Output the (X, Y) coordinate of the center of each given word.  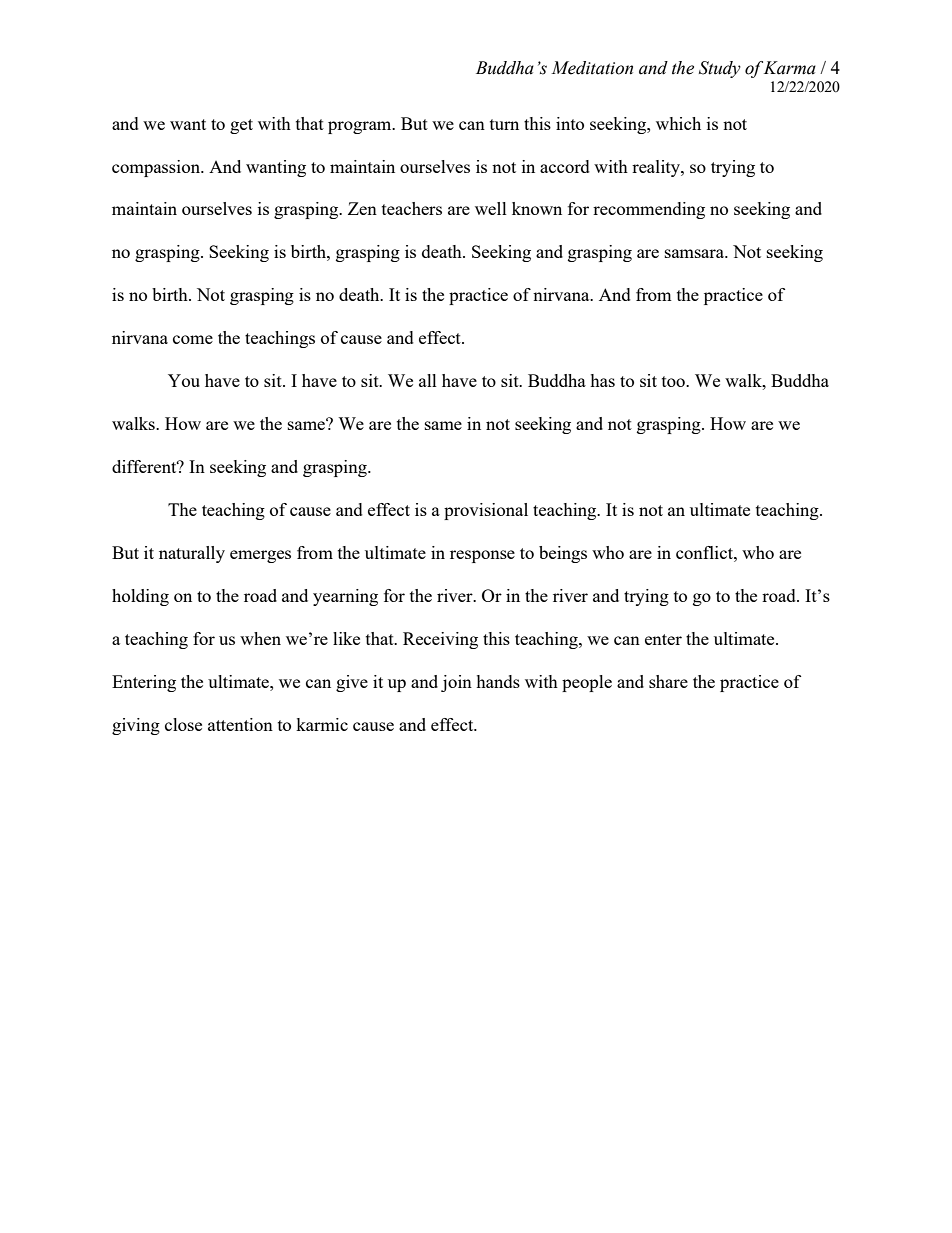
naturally (192, 554)
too (674, 381)
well (491, 208)
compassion (157, 168)
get (241, 126)
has (602, 380)
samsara (696, 253)
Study (720, 69)
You (184, 380)
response (482, 556)
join (456, 683)
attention (240, 724)
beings (563, 554)
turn (504, 124)
